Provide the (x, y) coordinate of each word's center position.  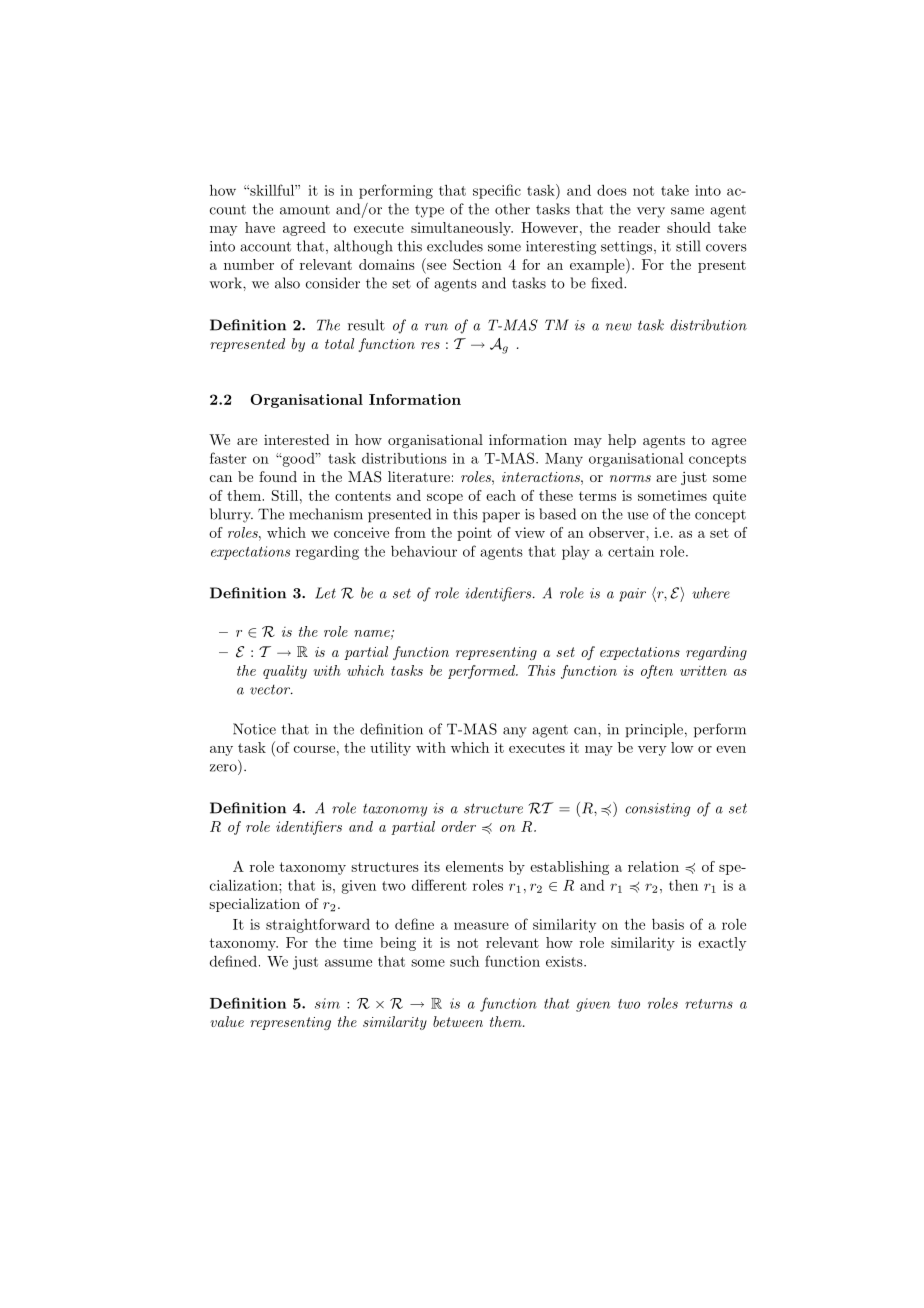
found (278, 476)
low (682, 747)
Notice (254, 729)
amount (305, 210)
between (458, 1021)
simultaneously (462, 229)
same (687, 211)
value (227, 1021)
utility (390, 749)
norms (630, 478)
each (501, 495)
